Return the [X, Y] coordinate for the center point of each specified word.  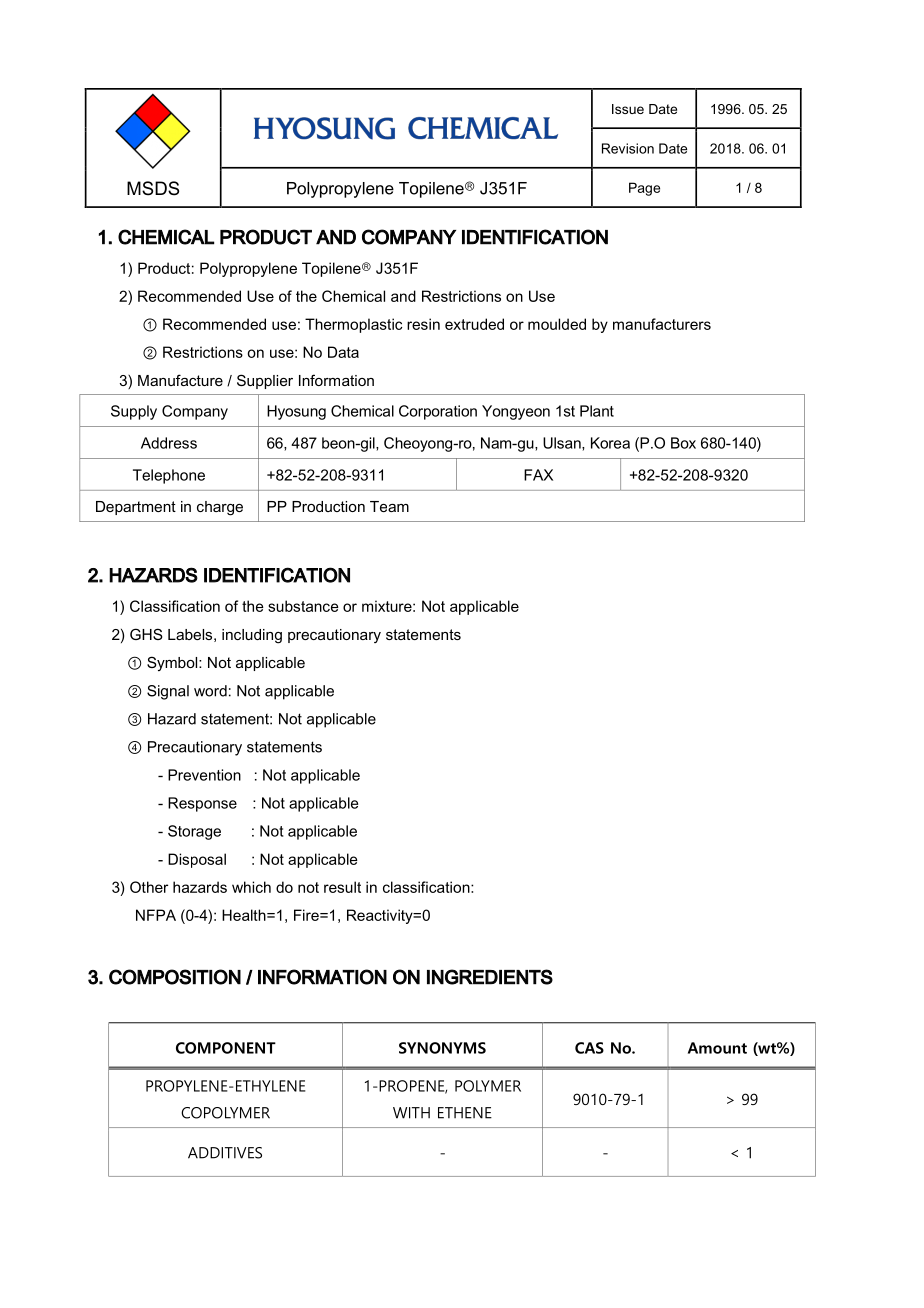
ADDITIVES [225, 1153]
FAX [538, 475]
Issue [628, 109]
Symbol [173, 663]
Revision [628, 148]
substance [303, 606]
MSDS [153, 188]
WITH [411, 1113]
